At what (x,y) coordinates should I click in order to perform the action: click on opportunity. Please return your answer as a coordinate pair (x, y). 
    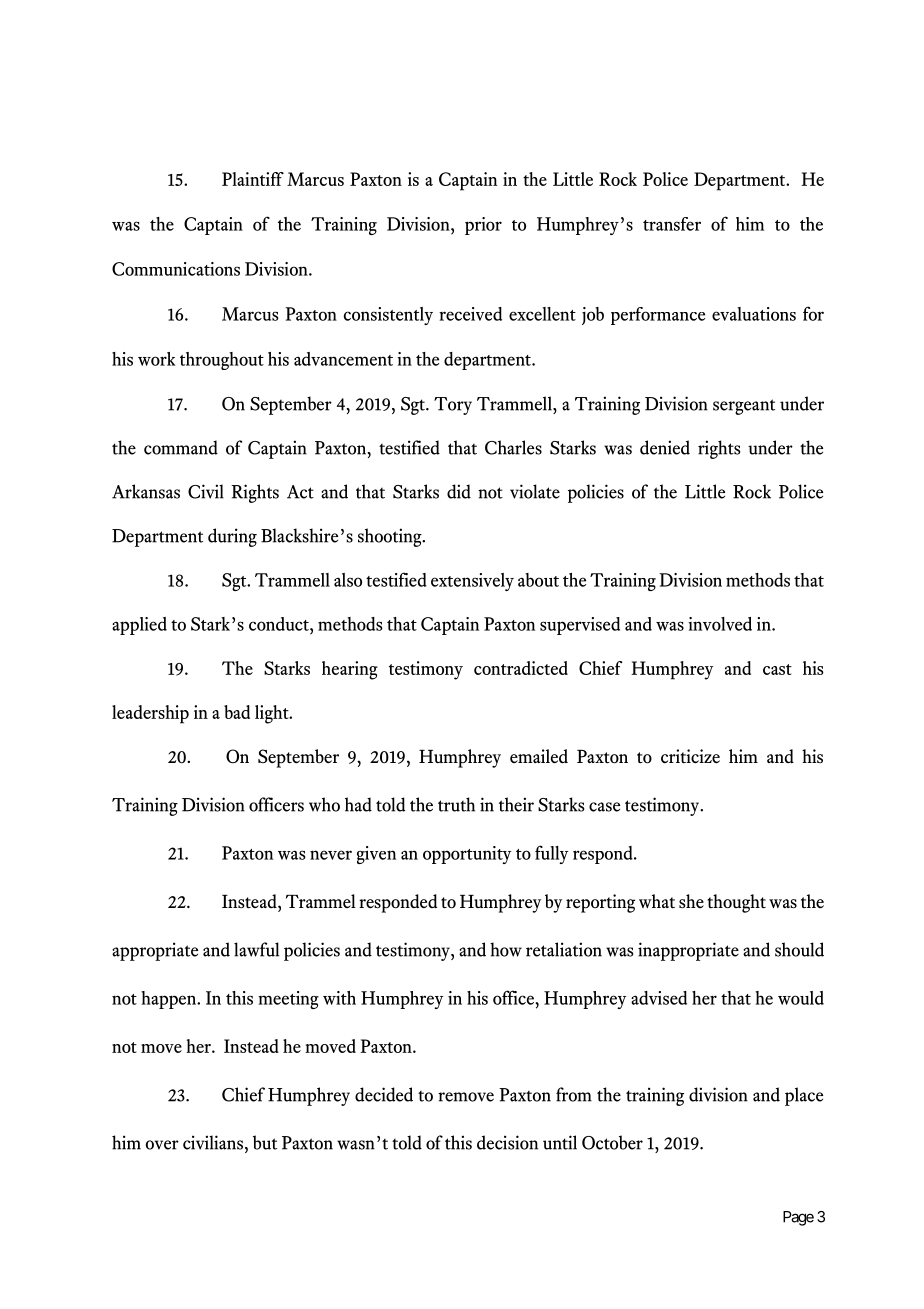
    Looking at the image, I should click on (467, 855).
